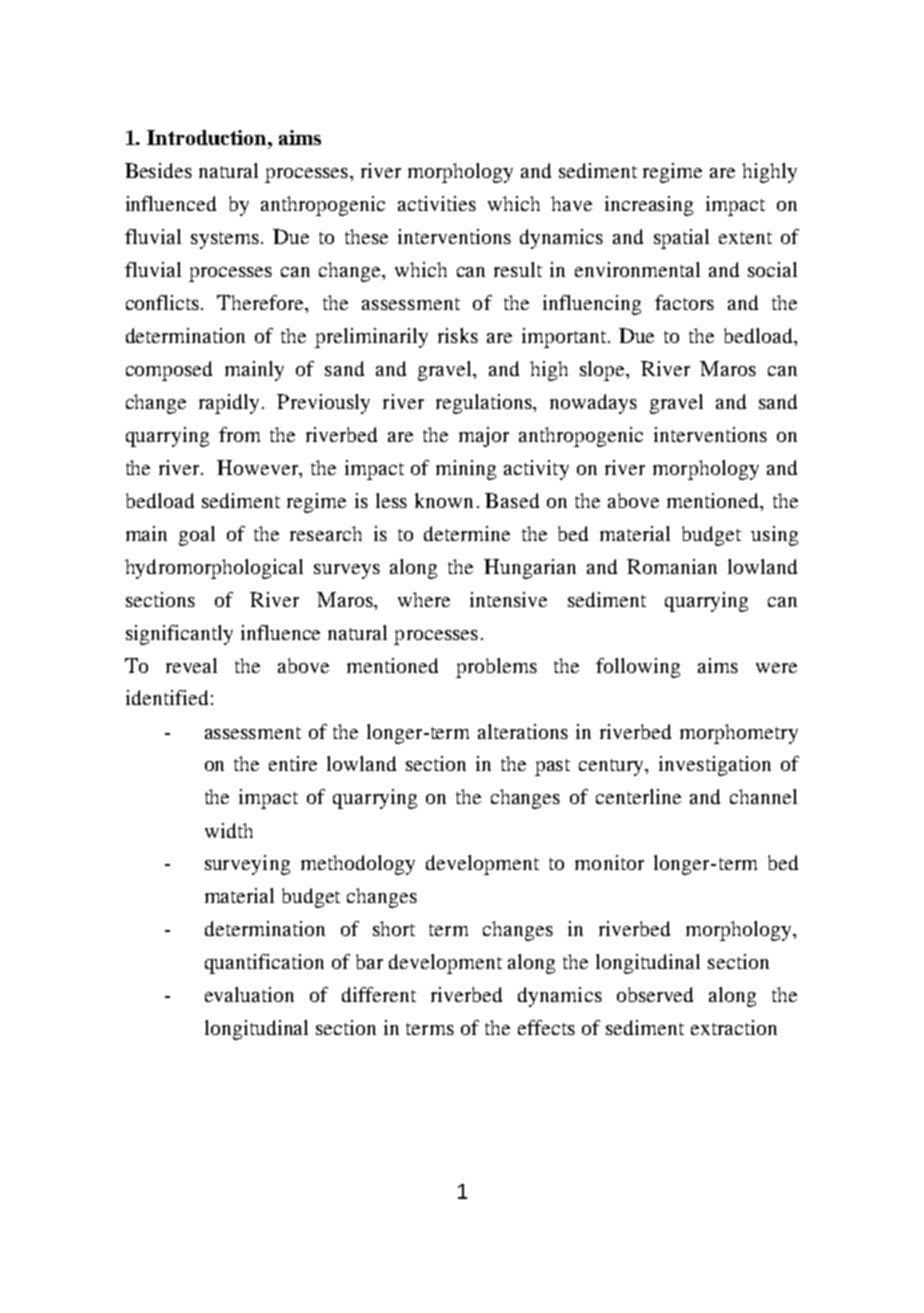 This screenshot has width=924, height=1313. I want to click on nowadays, so click(593, 404).
